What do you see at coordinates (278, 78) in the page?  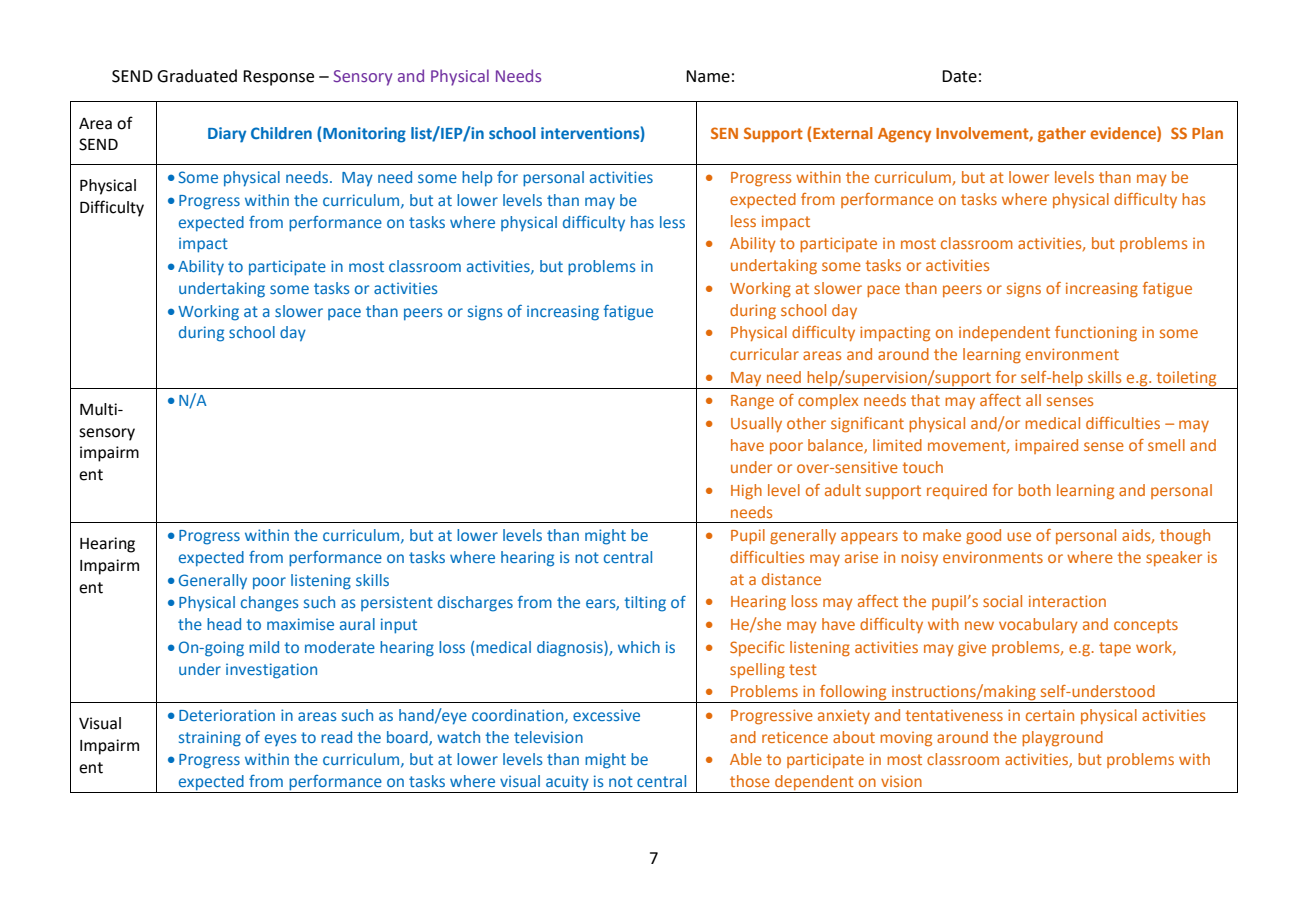 I see `Response` at bounding box center [278, 78].
